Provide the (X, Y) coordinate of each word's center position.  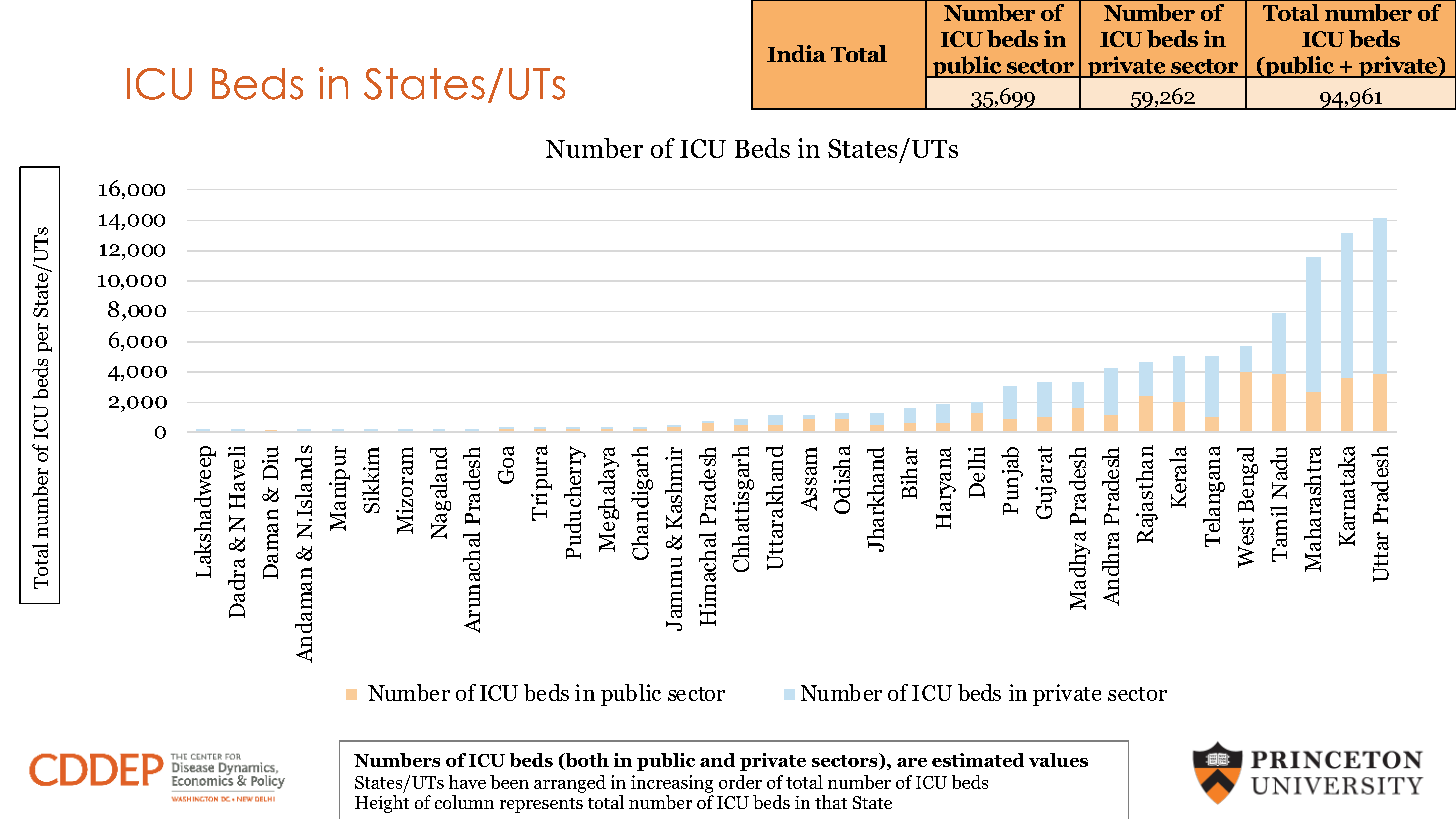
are (912, 762)
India (796, 53)
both (586, 761)
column (464, 802)
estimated (978, 760)
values (1058, 760)
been (509, 782)
